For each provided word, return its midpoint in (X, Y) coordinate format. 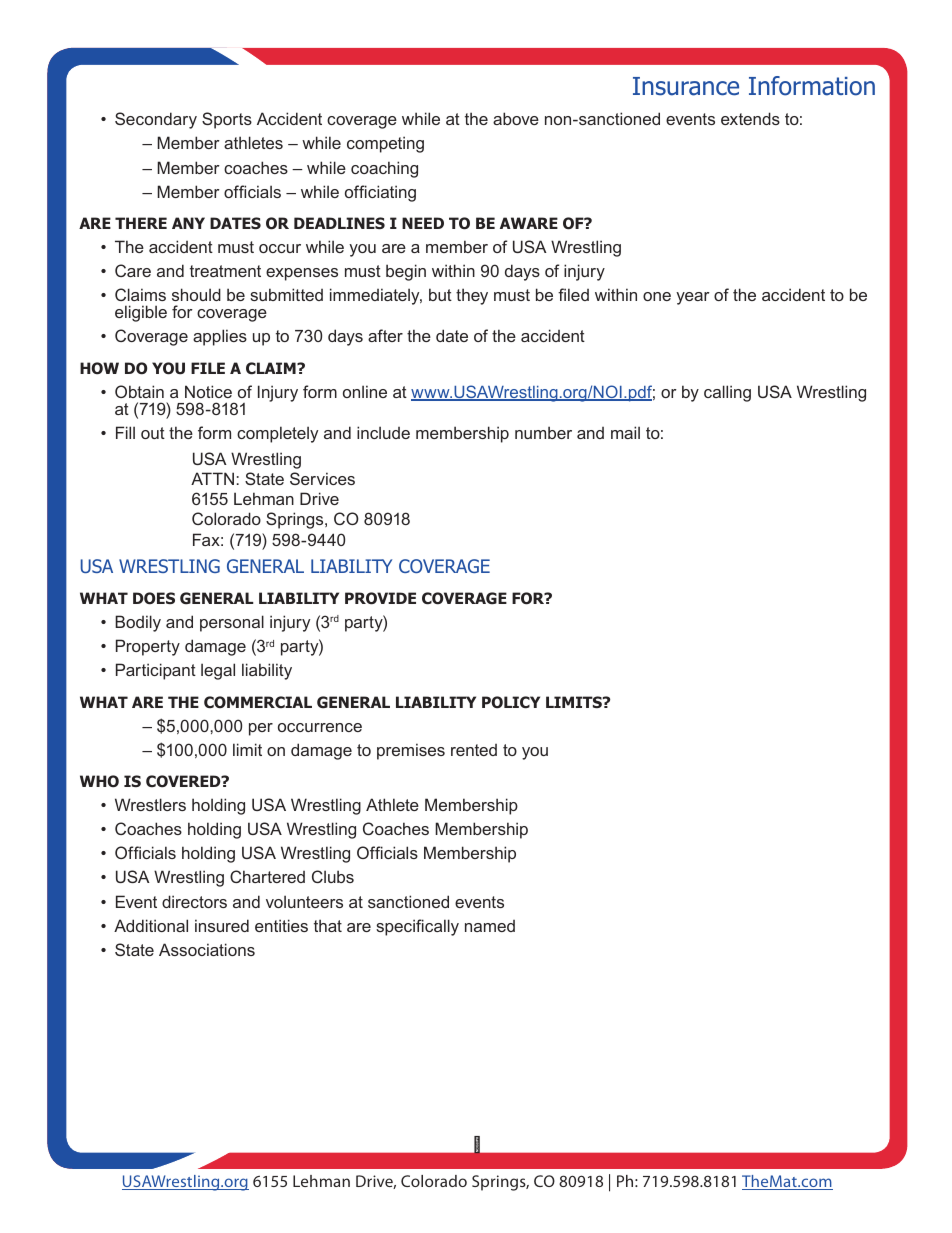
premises (411, 751)
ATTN (212, 478)
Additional (151, 925)
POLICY (511, 702)
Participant (156, 671)
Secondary (156, 120)
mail (625, 432)
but (440, 294)
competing (385, 144)
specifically (417, 927)
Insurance (686, 86)
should (196, 294)
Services (322, 478)
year (693, 298)
